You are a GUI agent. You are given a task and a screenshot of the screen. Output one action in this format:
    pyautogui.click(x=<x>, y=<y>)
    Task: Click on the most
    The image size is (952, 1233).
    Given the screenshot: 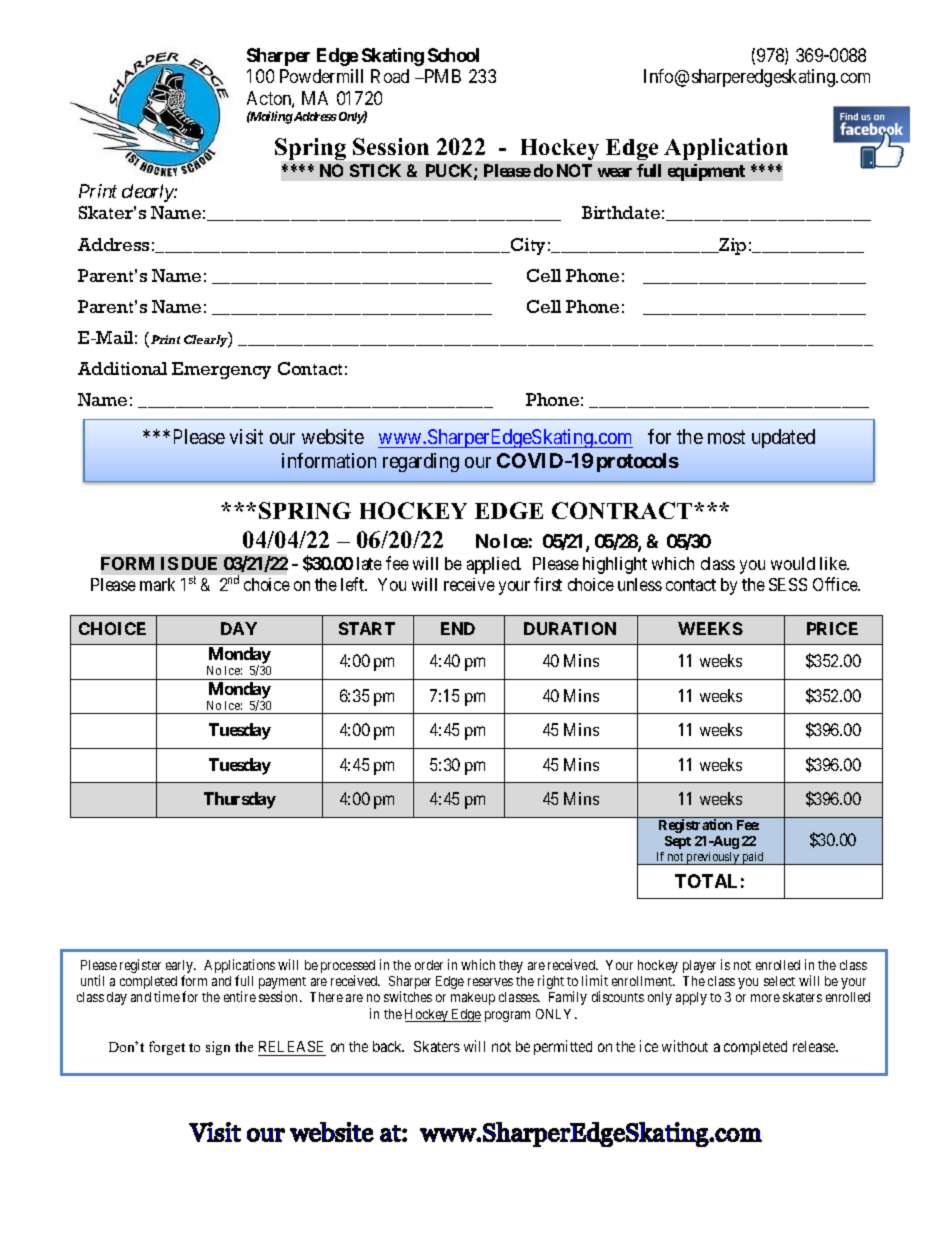 What is the action you would take?
    pyautogui.click(x=726, y=437)
